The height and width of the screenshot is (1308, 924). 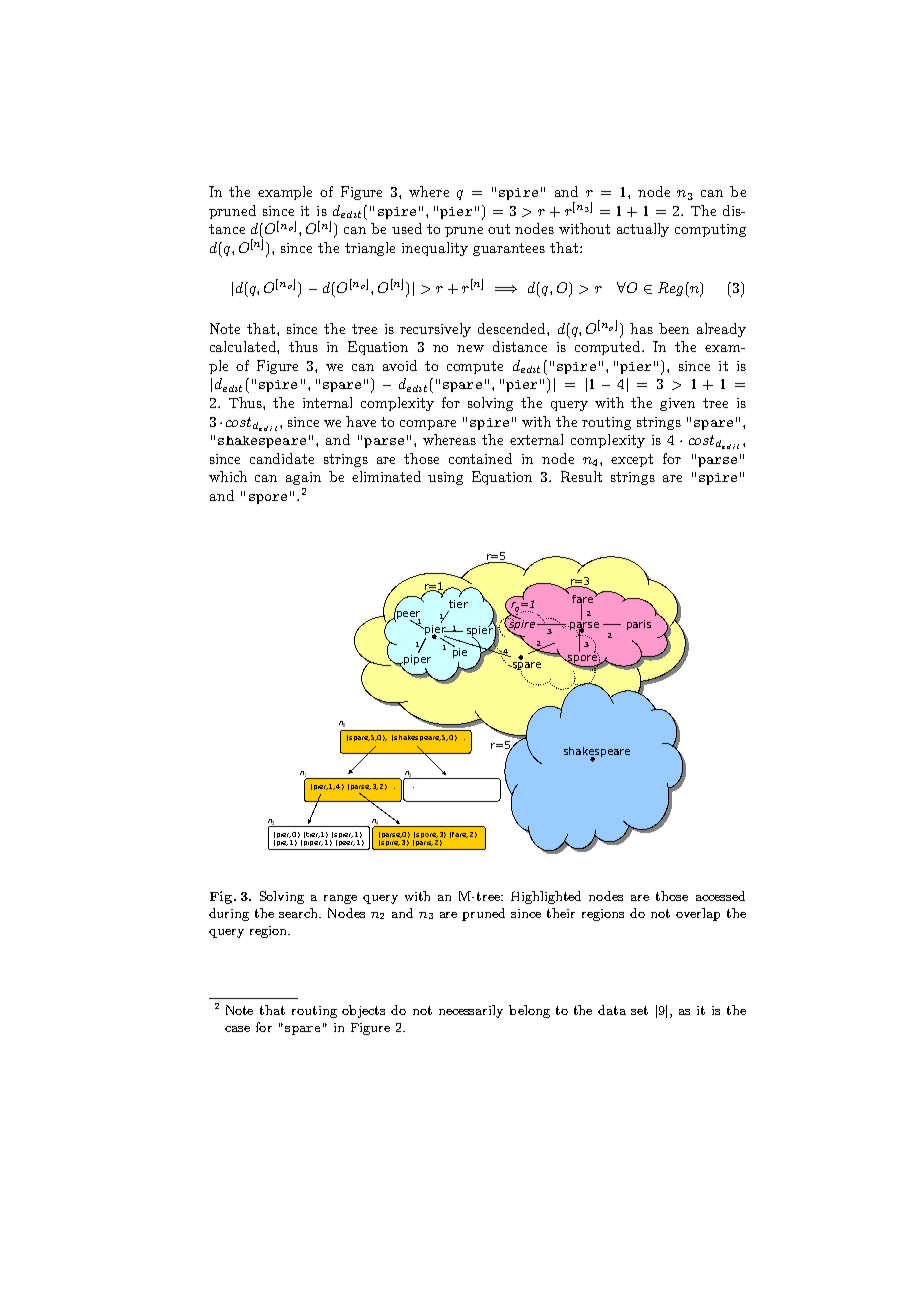 I want to click on eliminated, so click(x=386, y=476).
